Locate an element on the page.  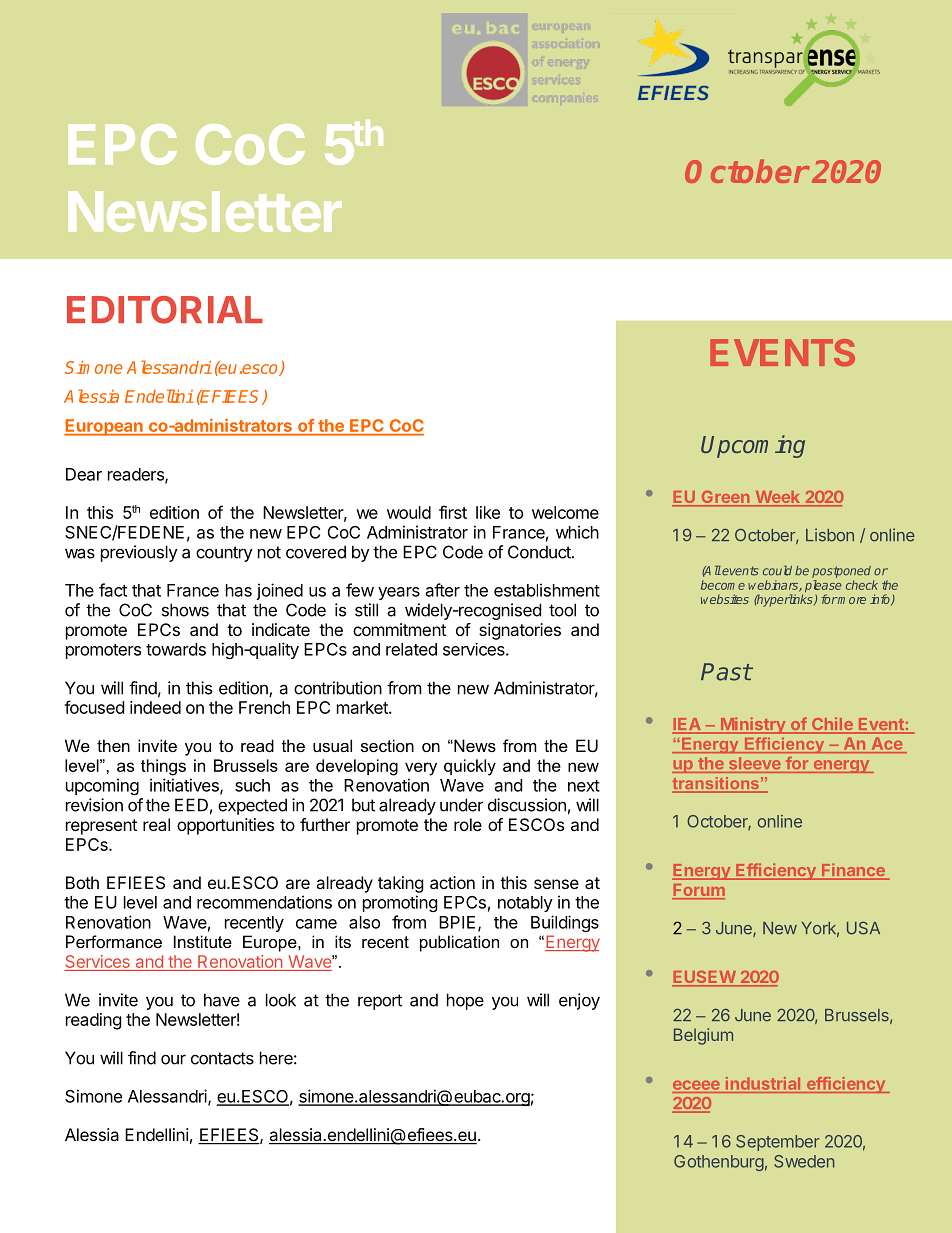
first is located at coordinates (453, 512).
